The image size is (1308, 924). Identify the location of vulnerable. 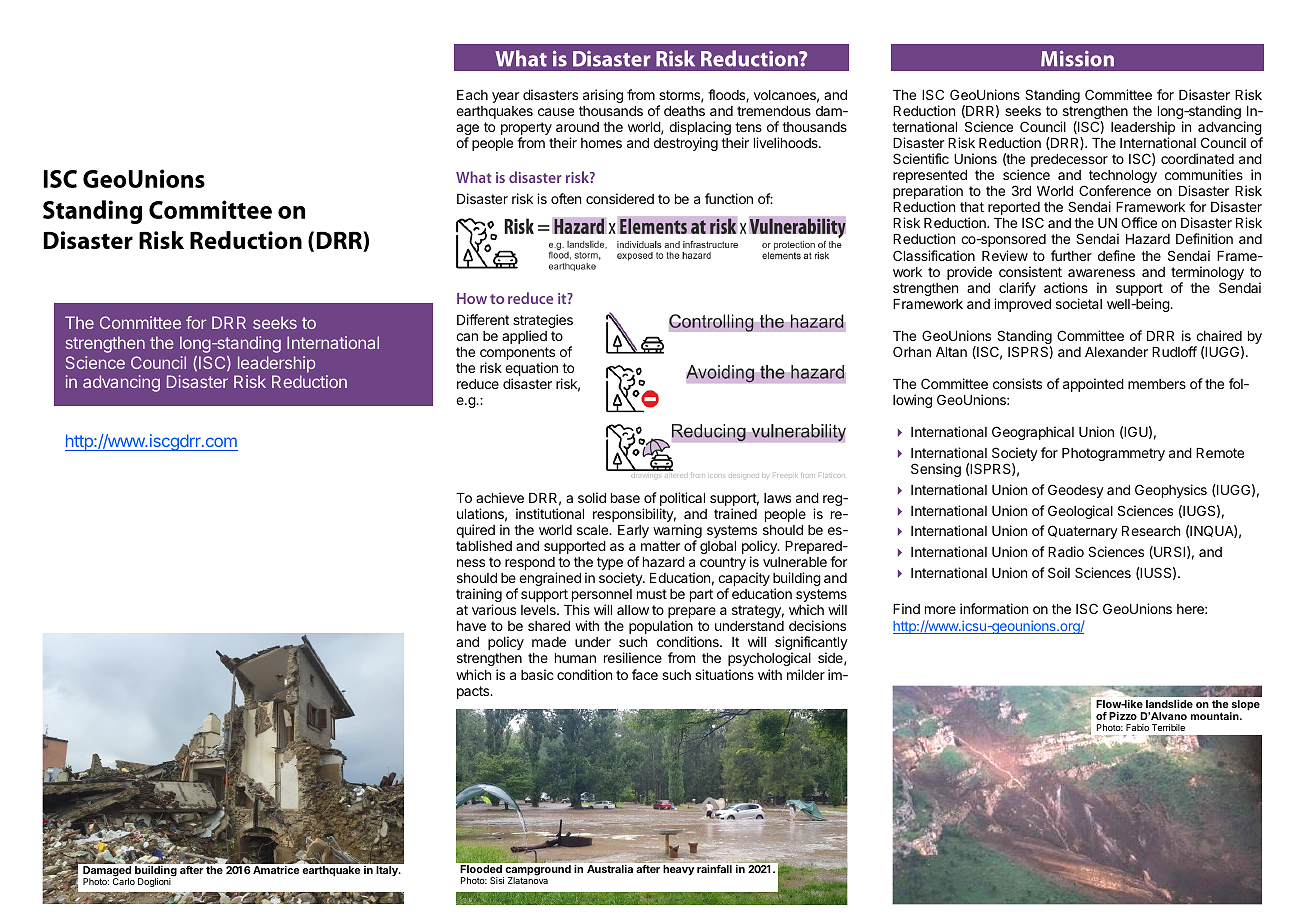
(795, 562).
